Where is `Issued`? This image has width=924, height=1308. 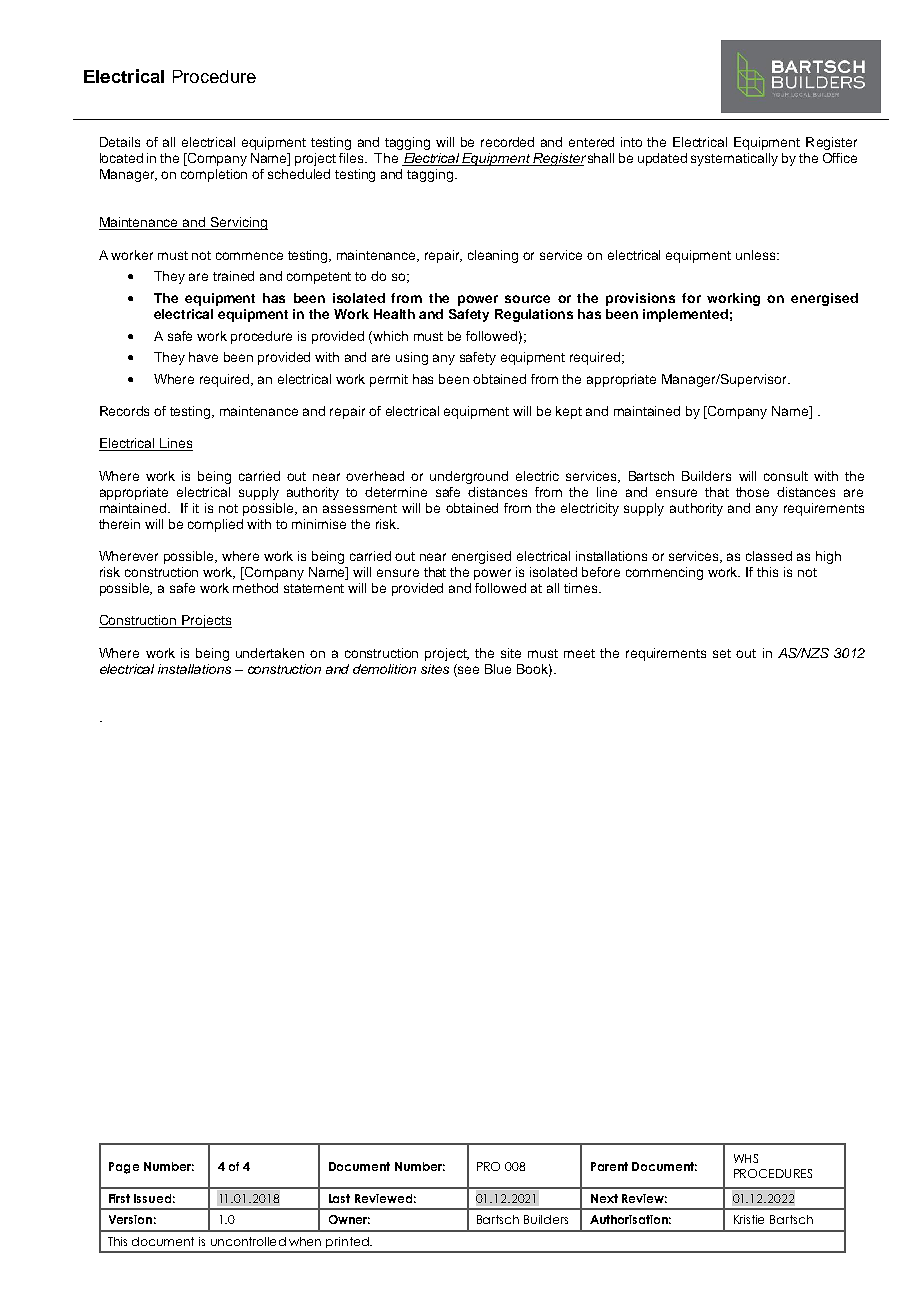 Issued is located at coordinates (152, 1198).
